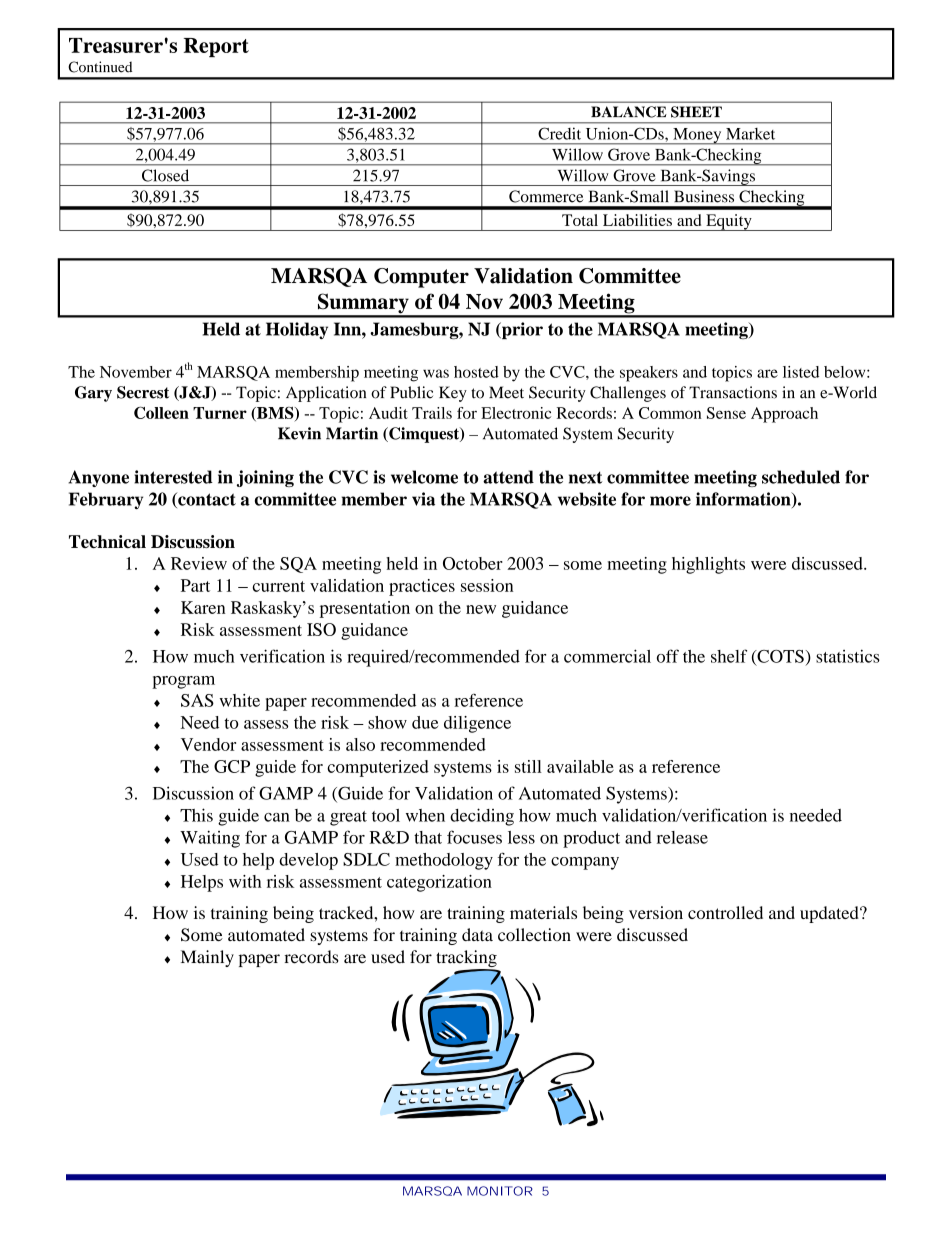 This document has height=1233, width=952. I want to click on Colleen, so click(161, 412).
